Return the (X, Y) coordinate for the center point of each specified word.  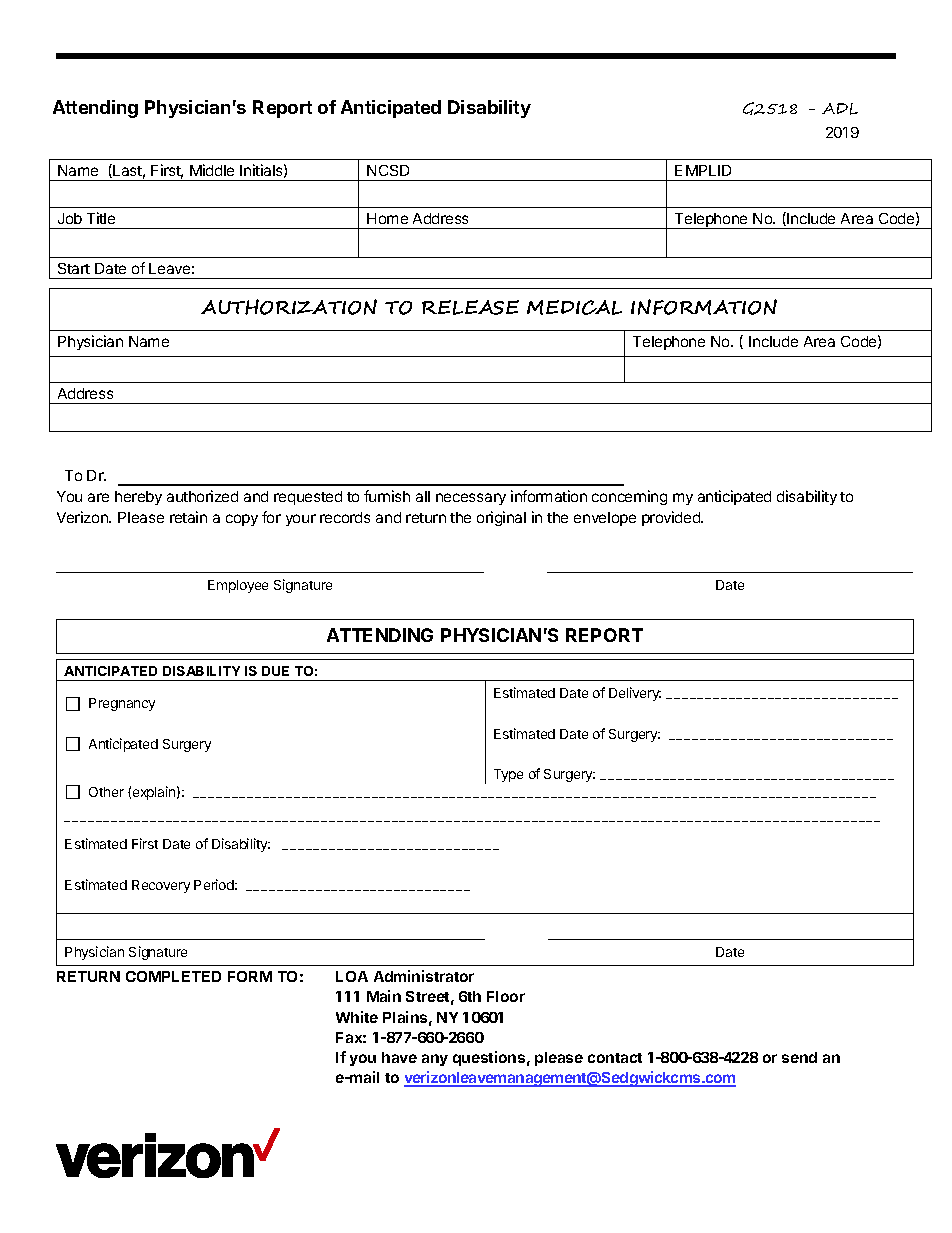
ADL (840, 109)
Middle (212, 170)
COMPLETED (173, 976)
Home (387, 218)
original (501, 518)
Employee (238, 586)
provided (672, 518)
